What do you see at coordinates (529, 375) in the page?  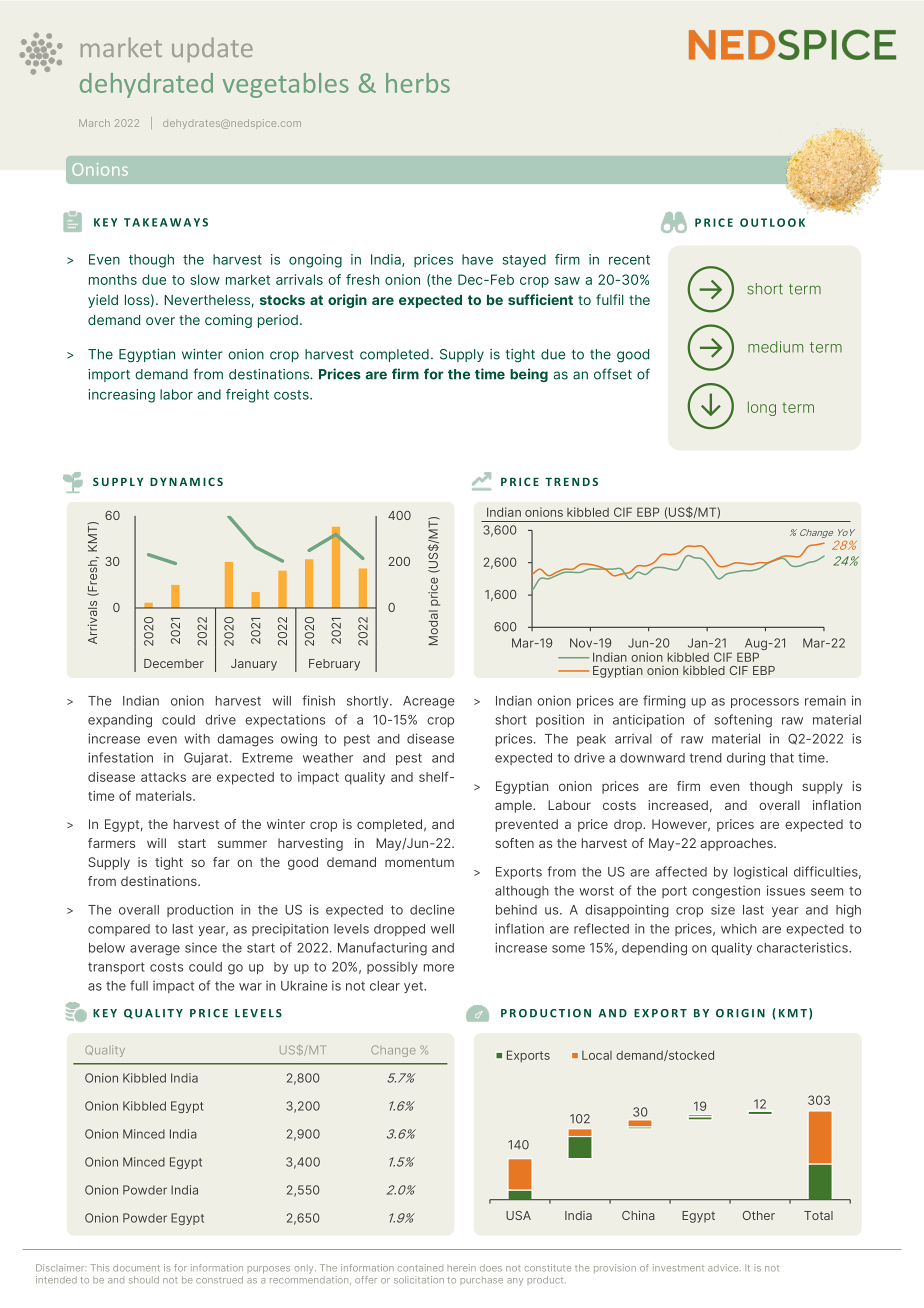 I see `being` at bounding box center [529, 375].
